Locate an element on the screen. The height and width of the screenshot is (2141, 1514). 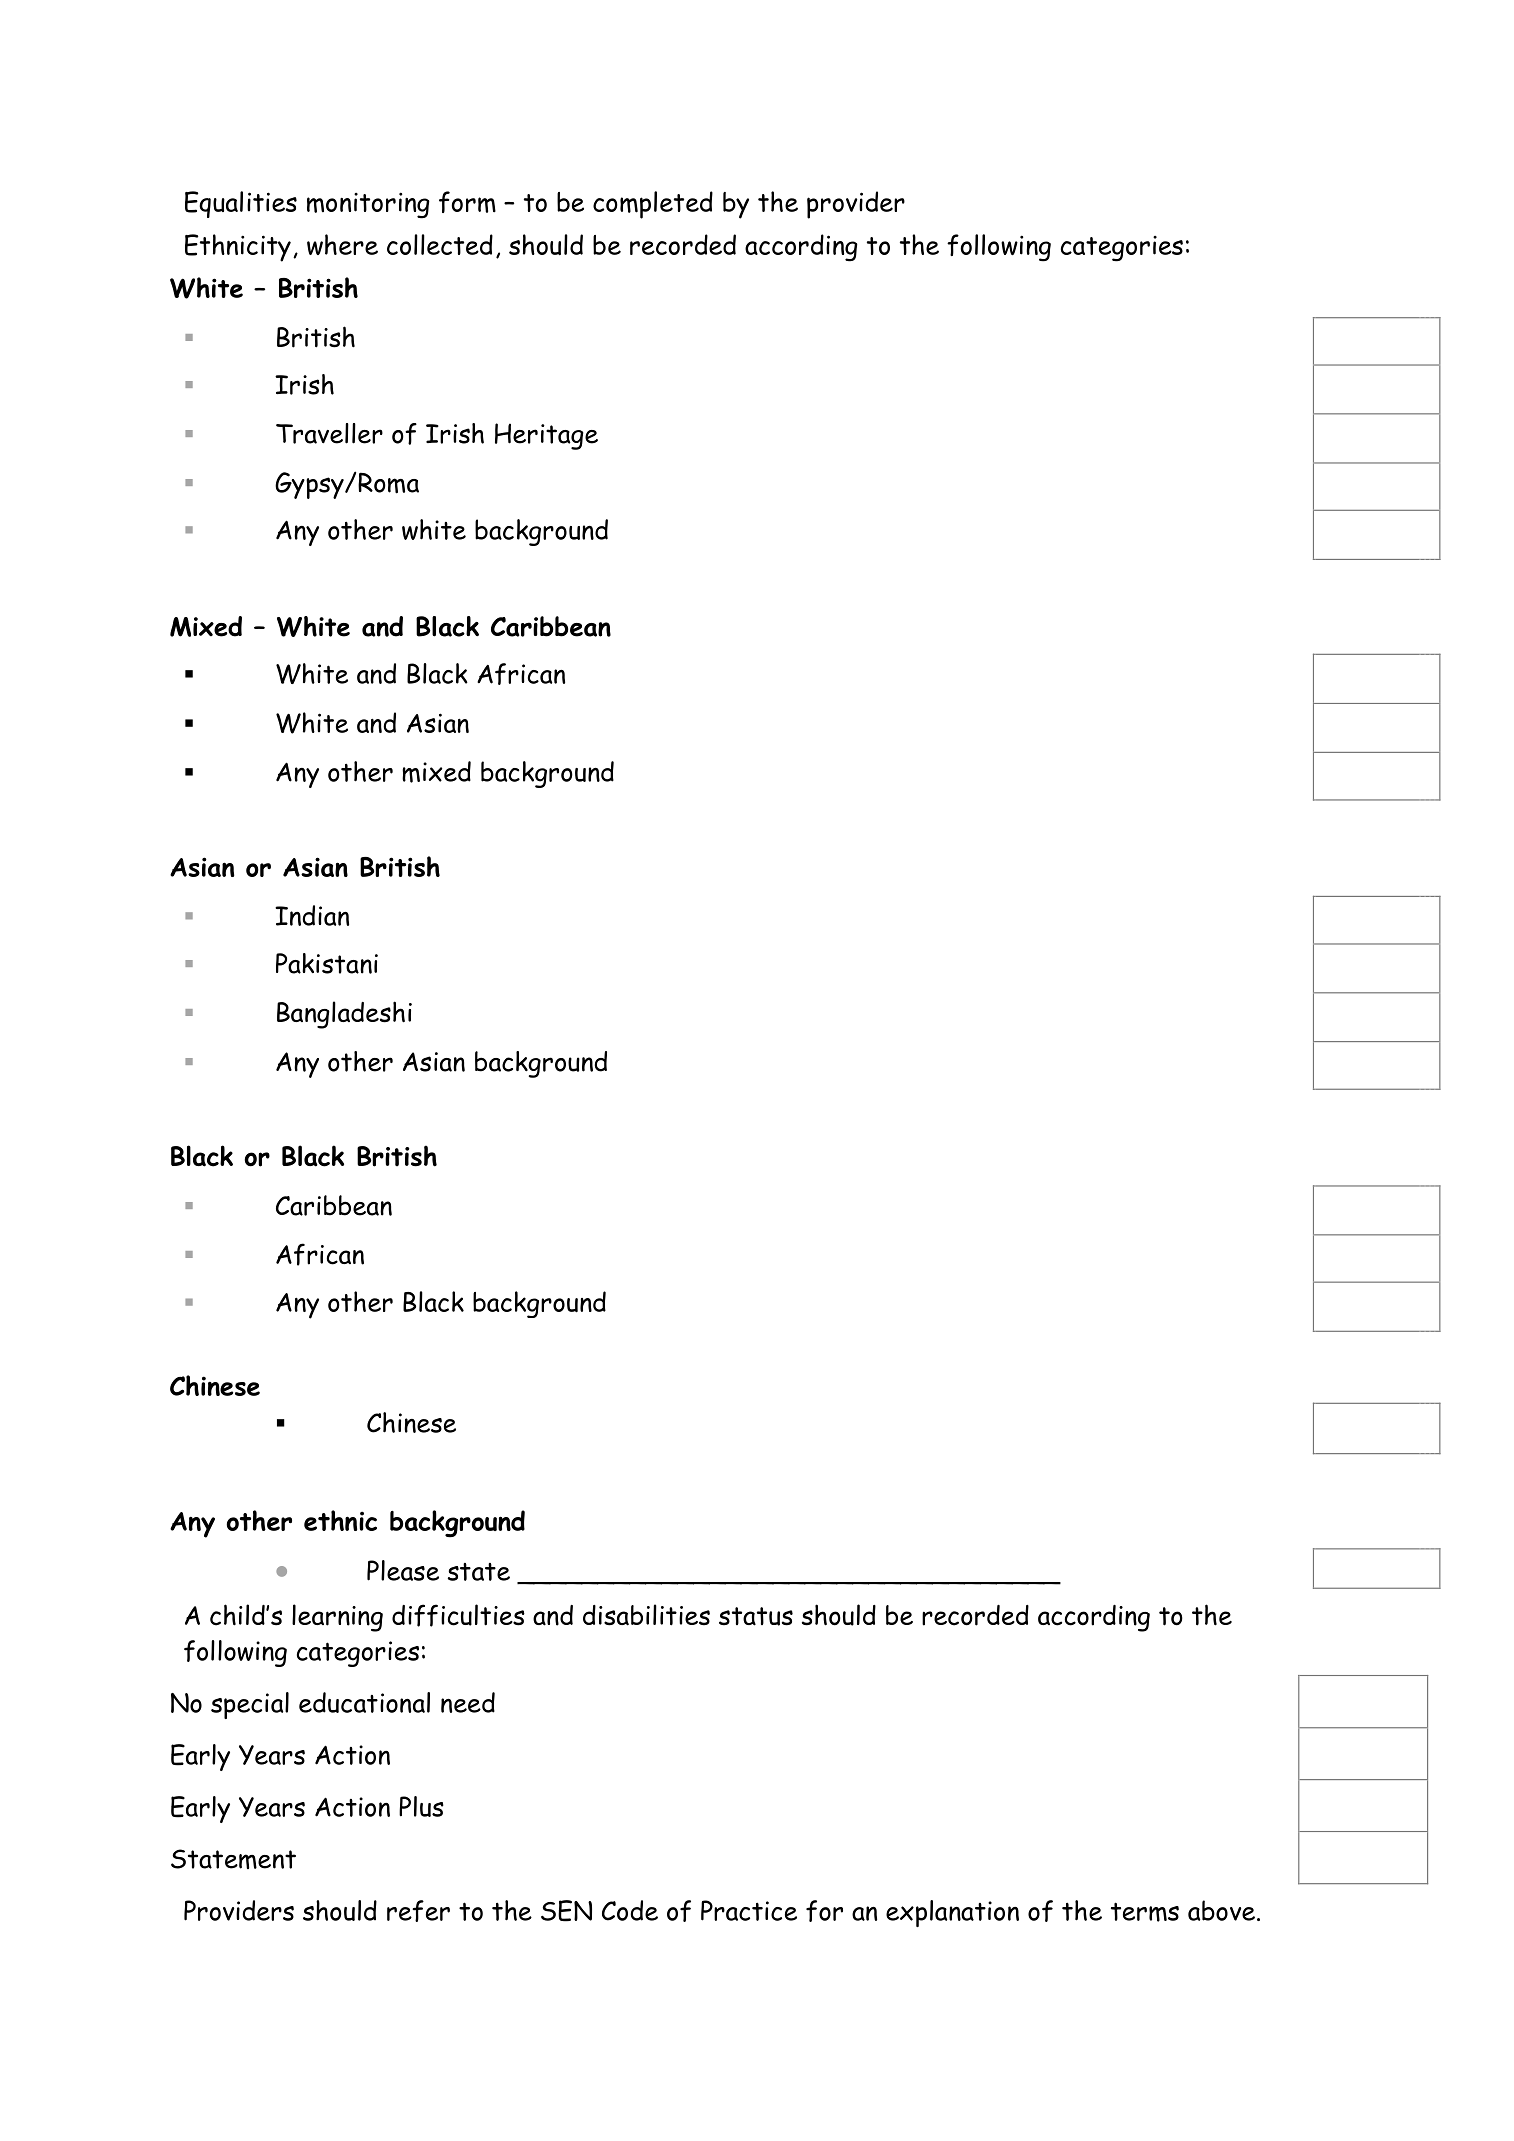
form is located at coordinates (467, 202).
